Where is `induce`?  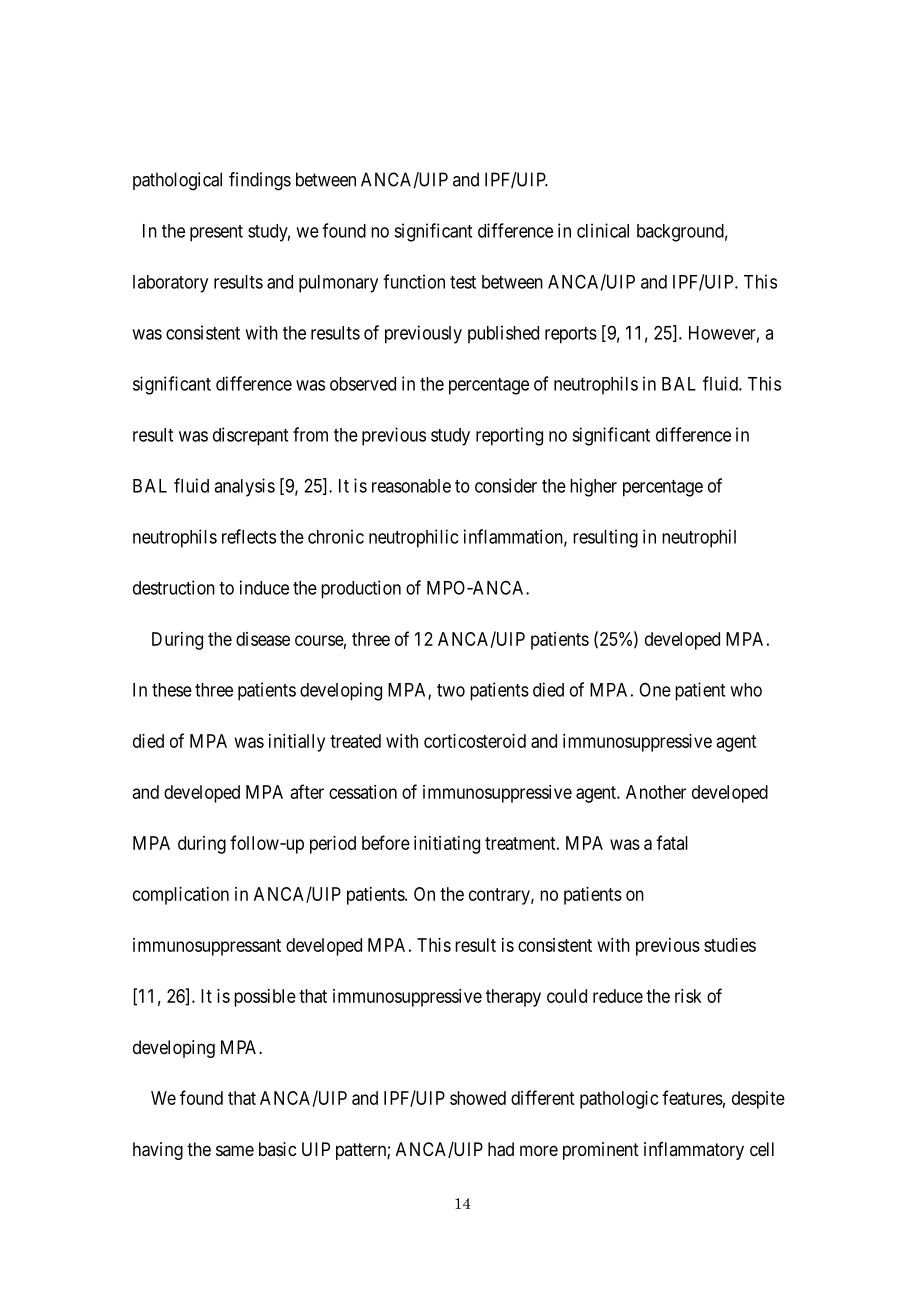
induce is located at coordinates (264, 587).
